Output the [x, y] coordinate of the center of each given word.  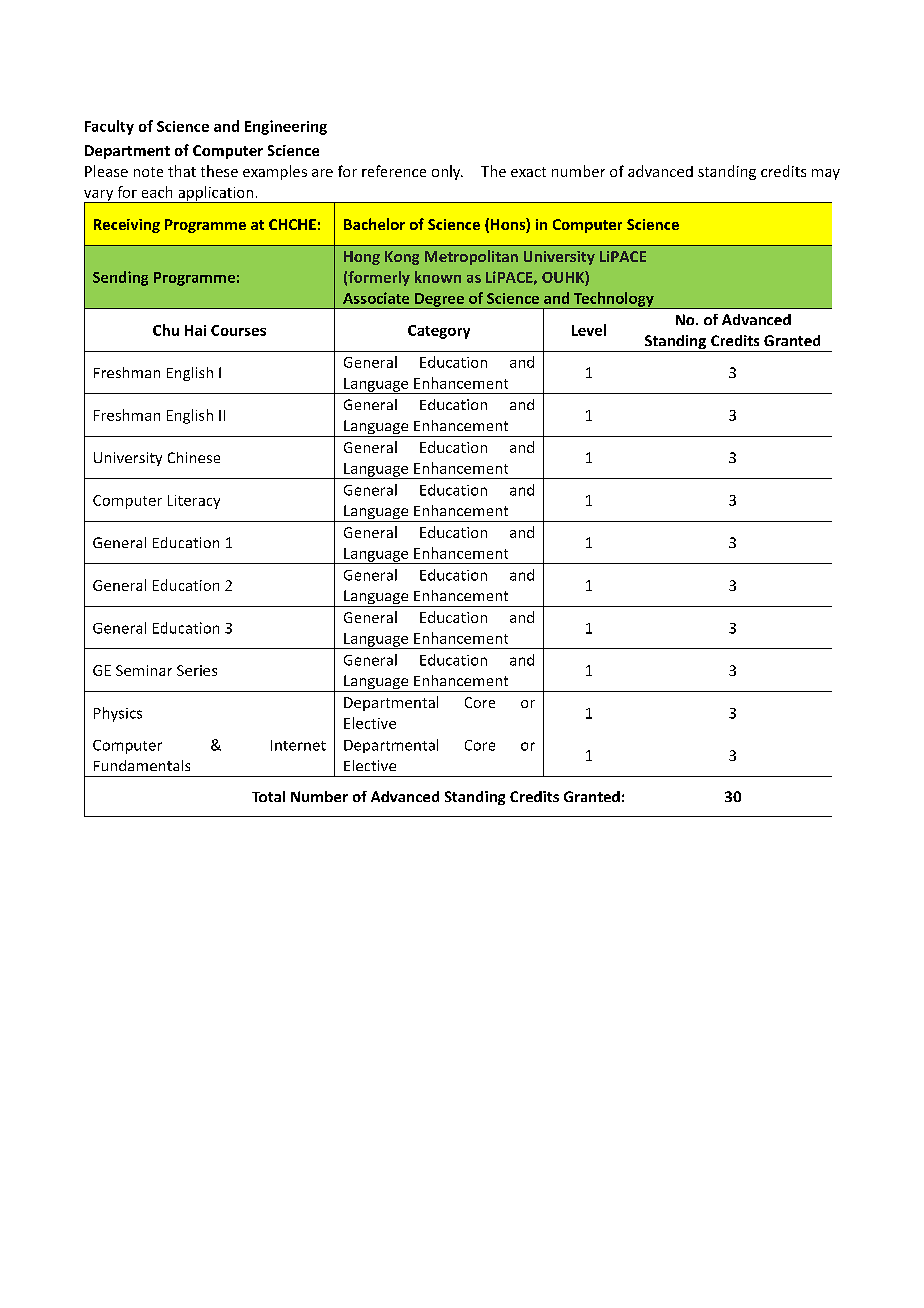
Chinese [194, 457]
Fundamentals [142, 765]
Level [589, 330]
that [182, 171]
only [447, 172]
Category [439, 332]
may [826, 174]
